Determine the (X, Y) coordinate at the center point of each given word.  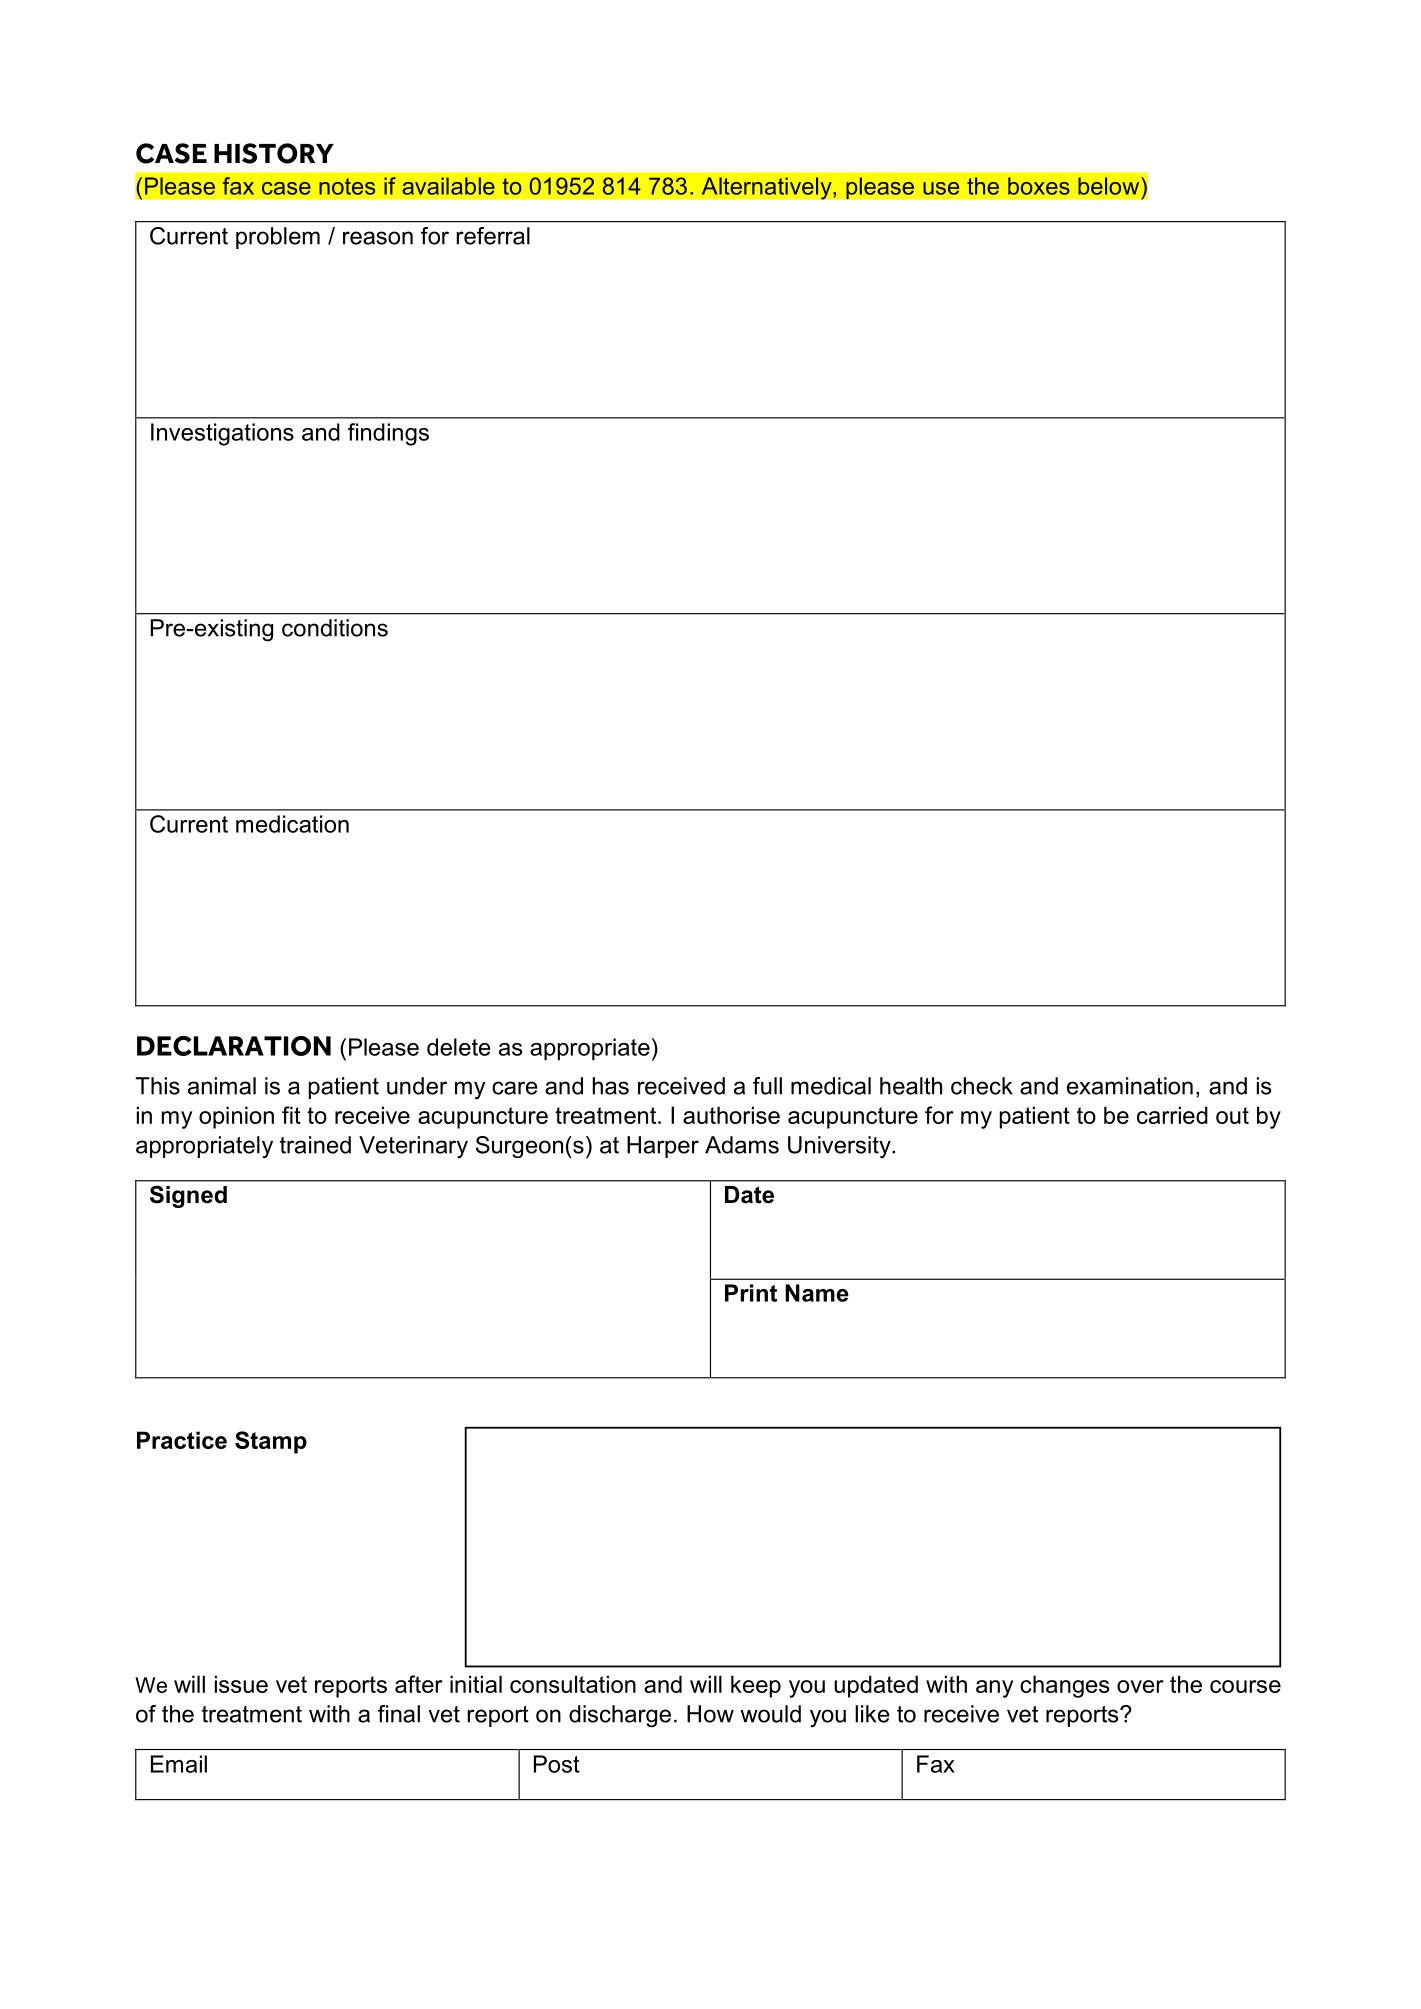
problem (278, 238)
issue (241, 1684)
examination (1130, 1086)
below (1110, 186)
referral (493, 236)
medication (292, 824)
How (710, 1714)
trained (315, 1145)
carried (1172, 1115)
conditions (335, 628)
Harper (663, 1147)
